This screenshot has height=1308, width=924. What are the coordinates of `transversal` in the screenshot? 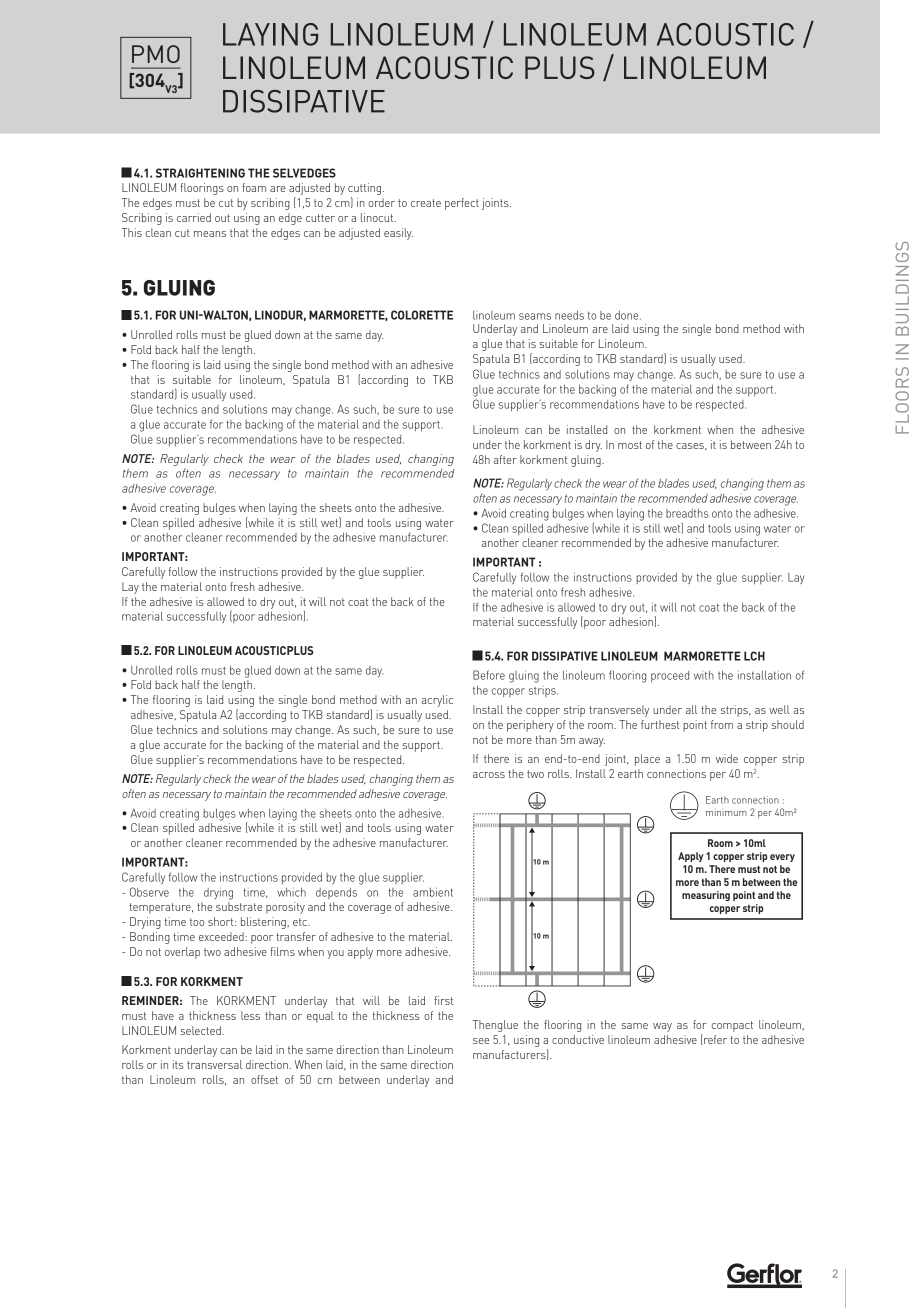 It's located at (214, 1064).
